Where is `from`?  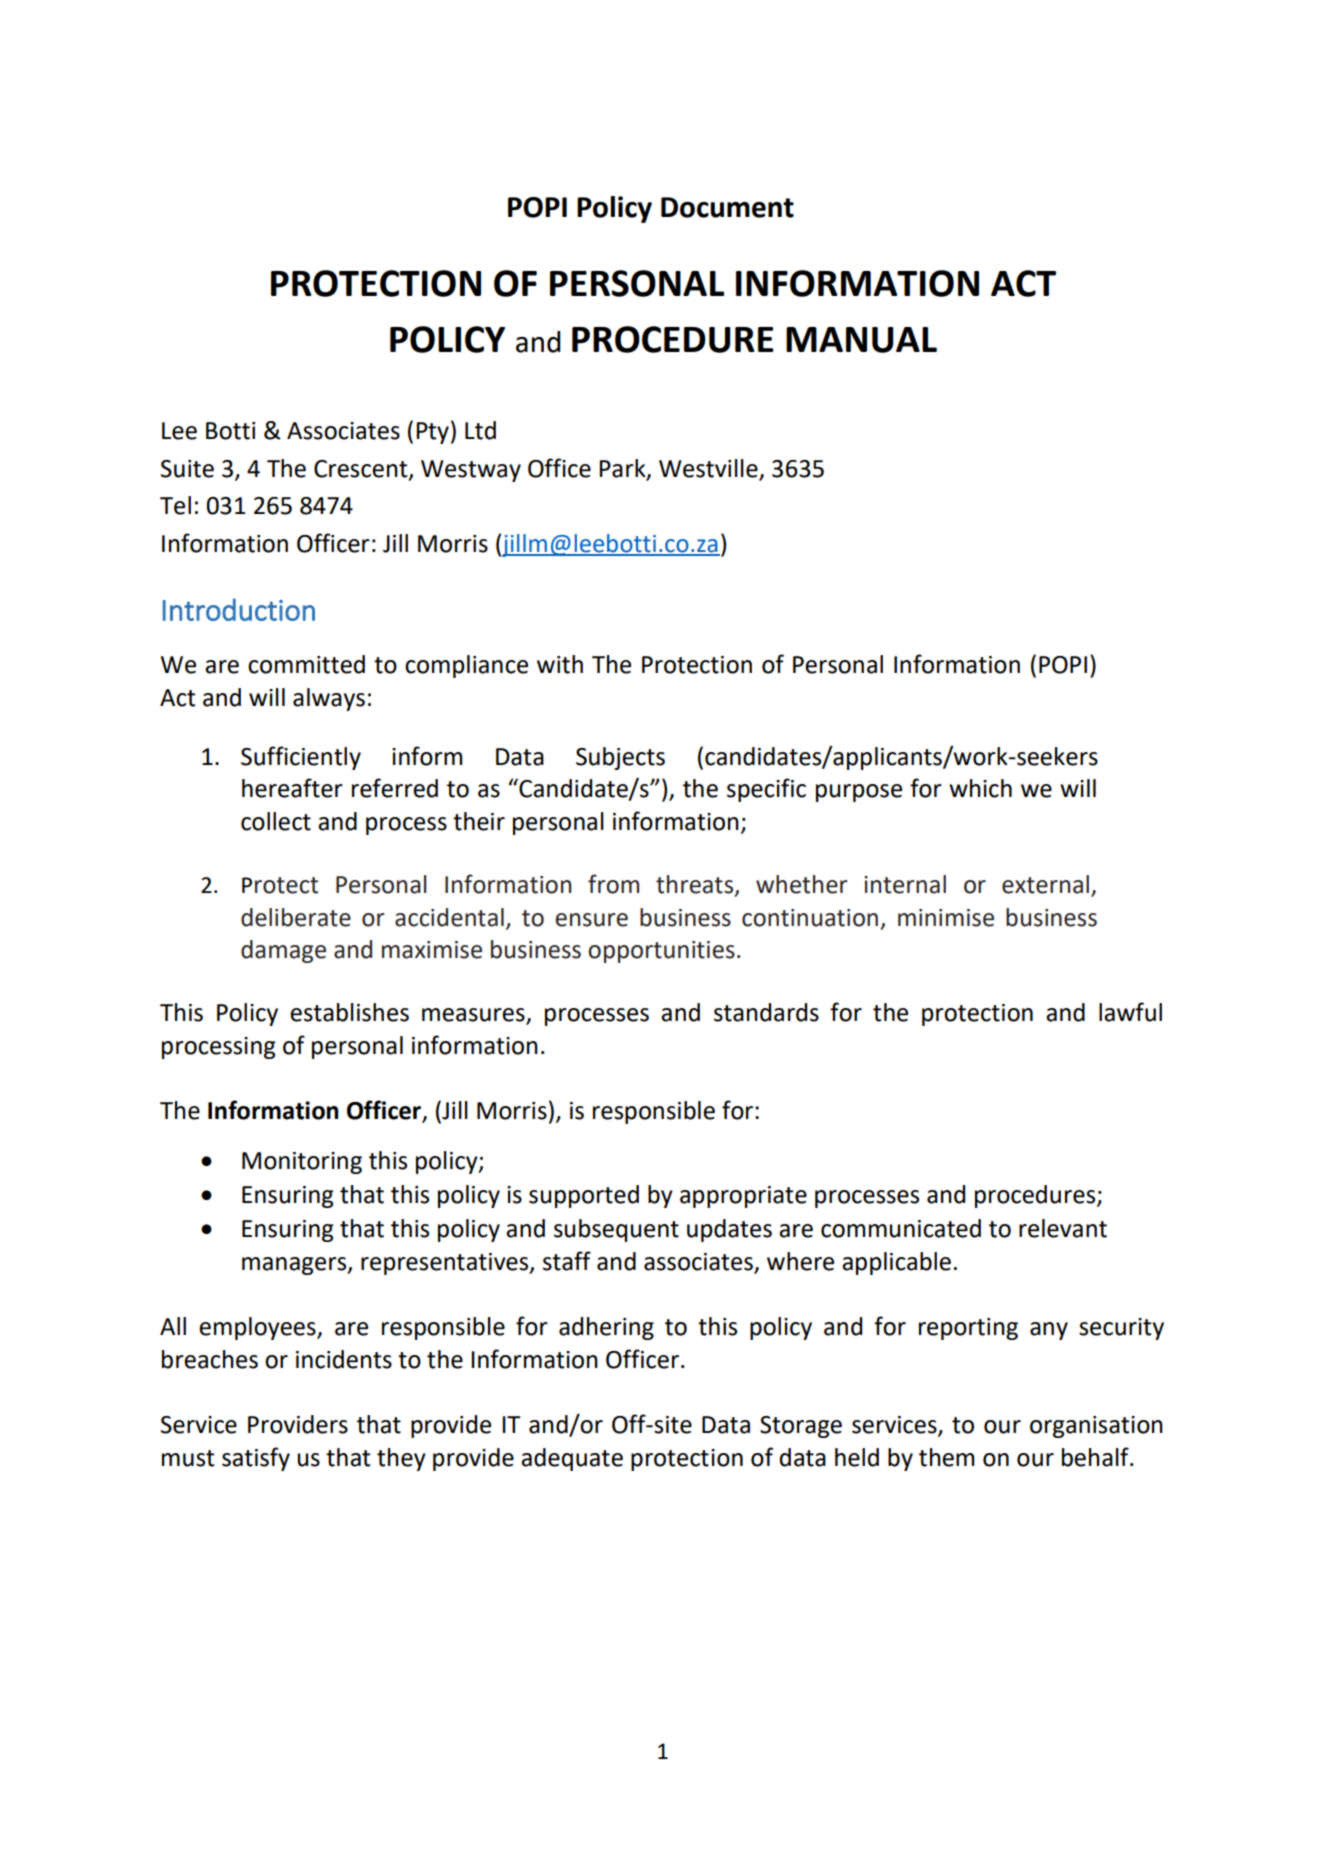
from is located at coordinates (613, 884).
